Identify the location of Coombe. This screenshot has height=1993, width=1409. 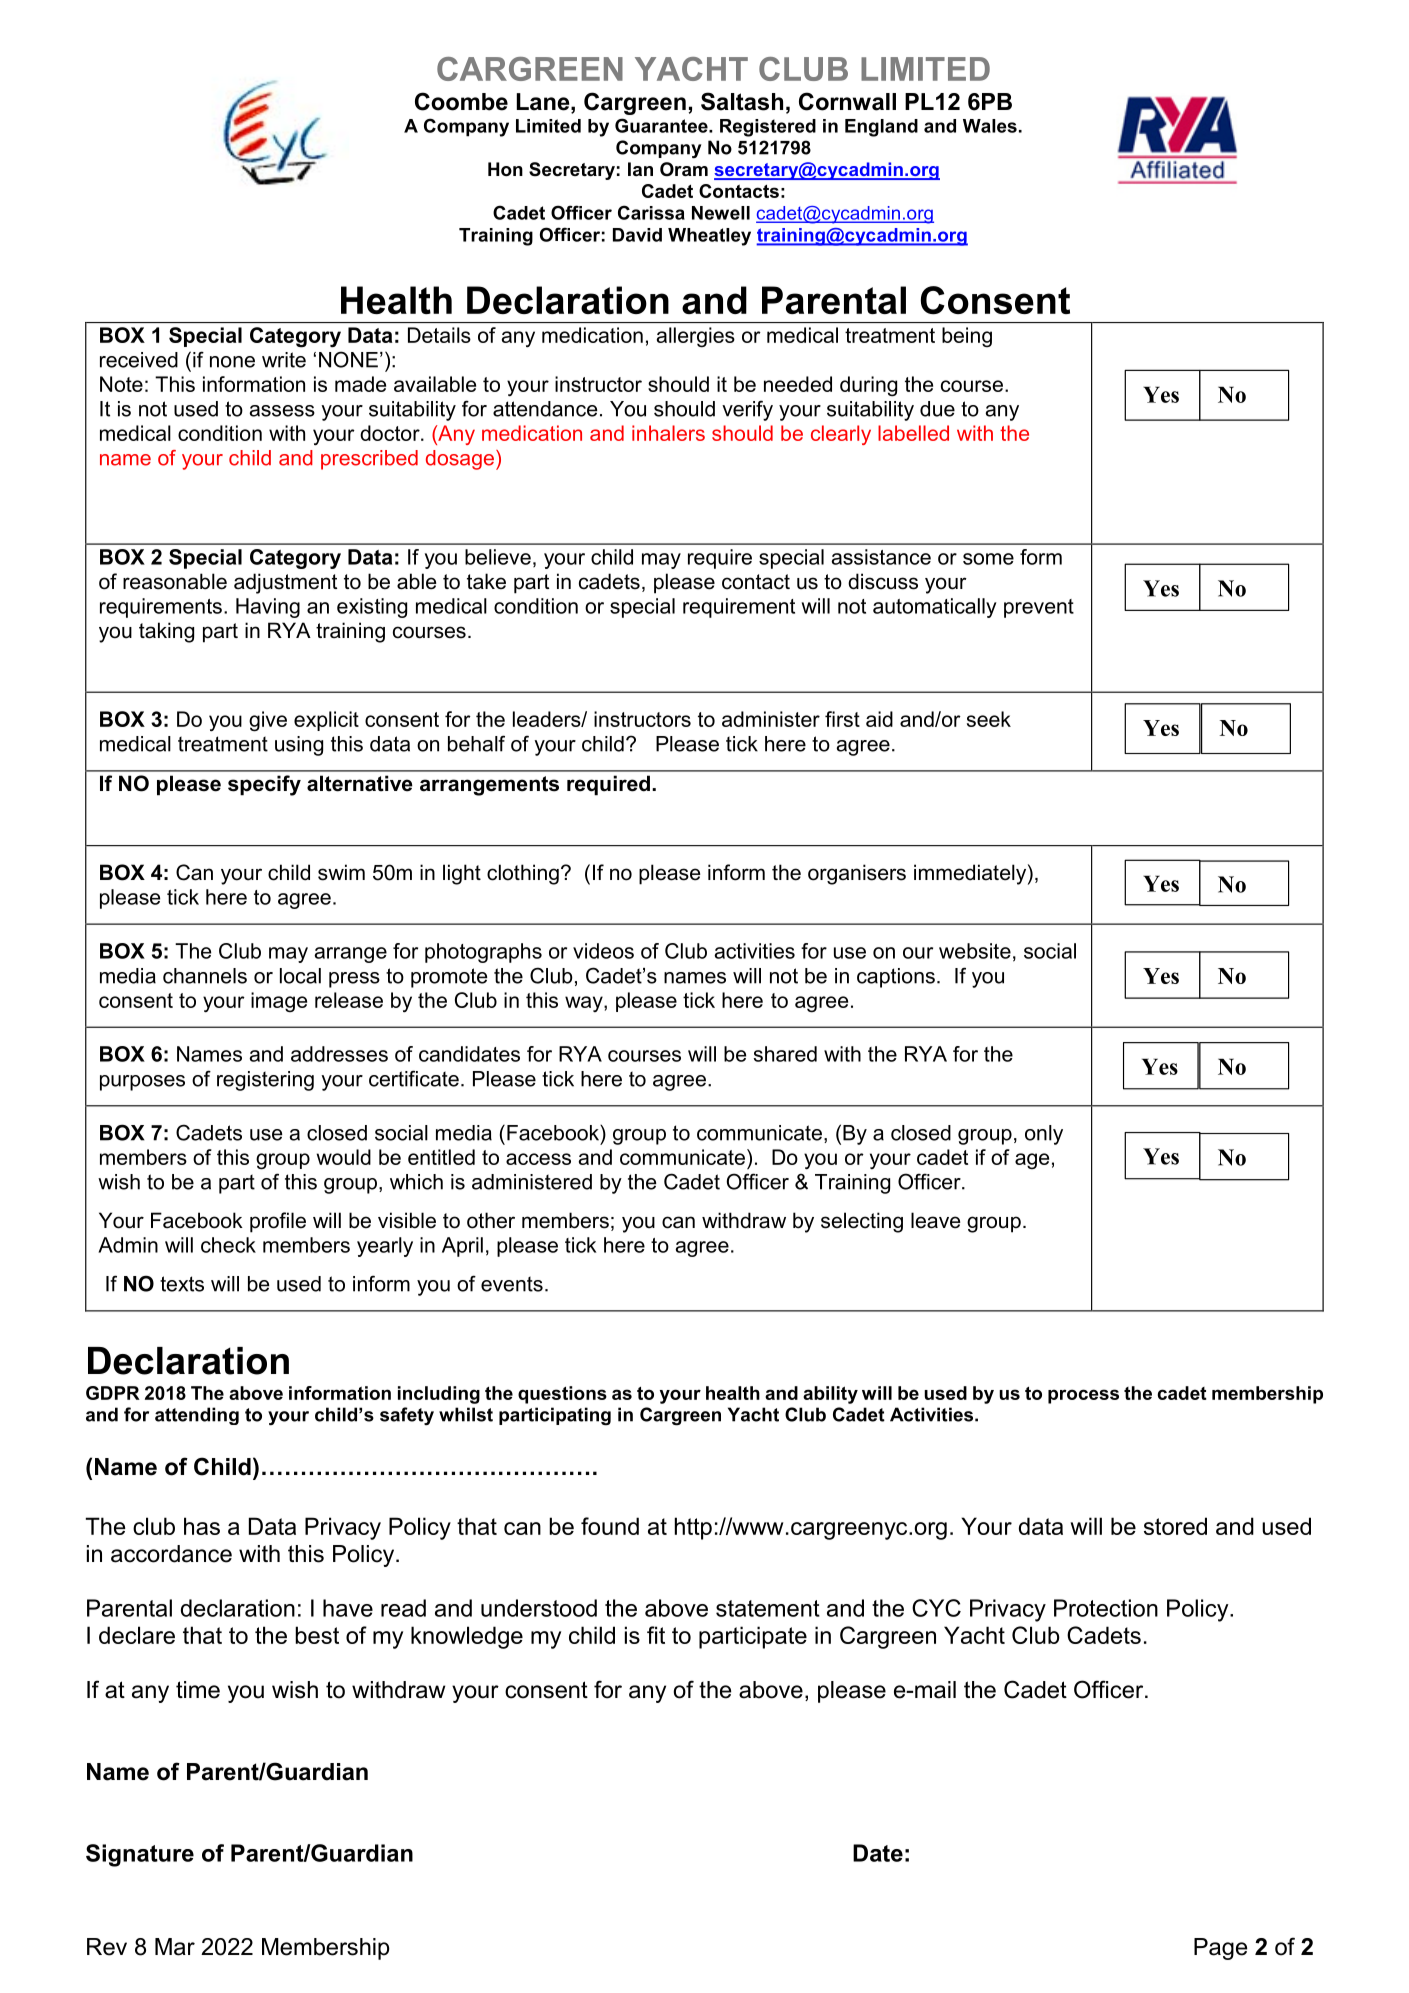
(461, 101).
